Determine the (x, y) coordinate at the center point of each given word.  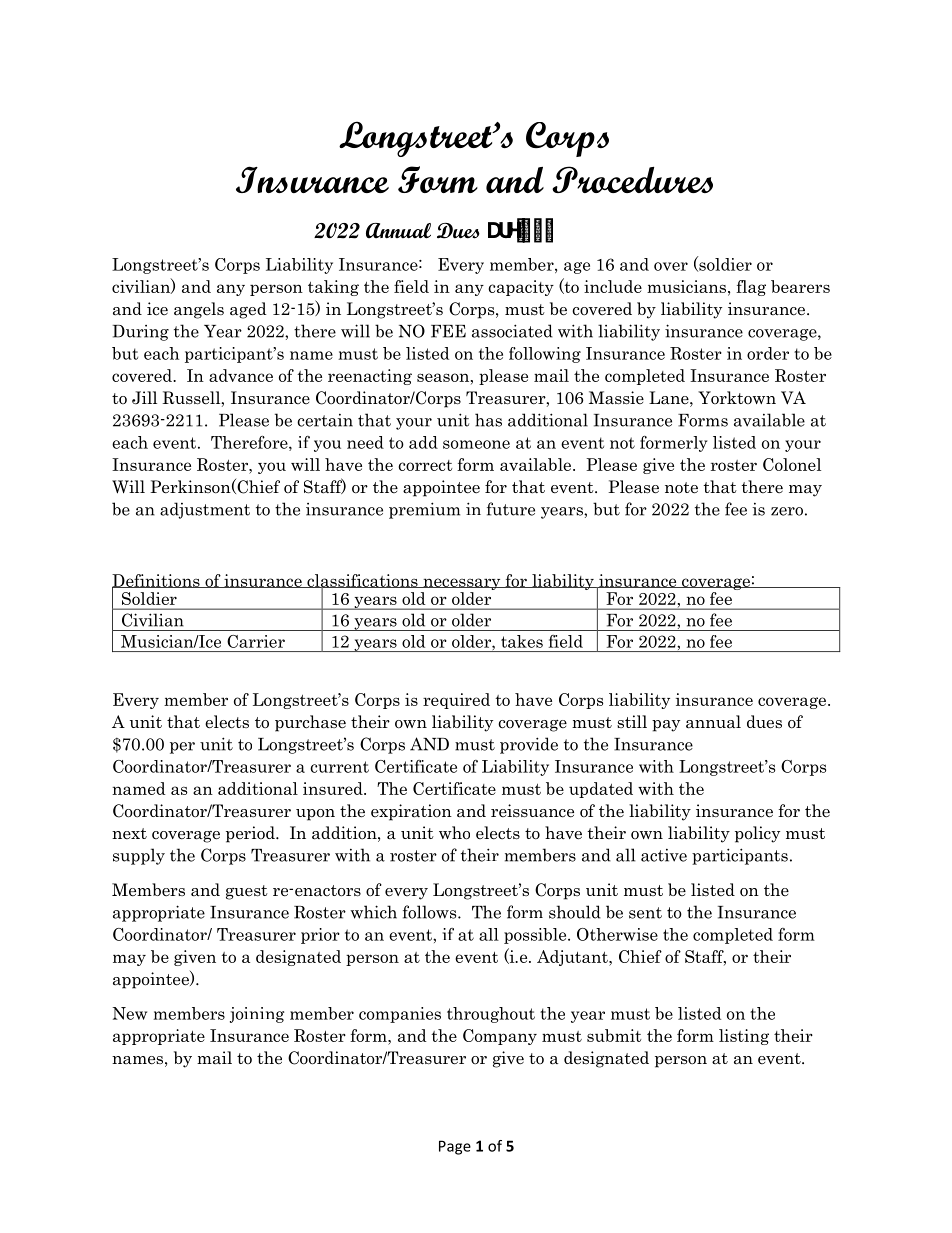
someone (476, 444)
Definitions (157, 581)
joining (257, 1015)
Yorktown (737, 397)
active (664, 855)
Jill (144, 398)
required (456, 701)
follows (431, 912)
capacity (521, 288)
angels (199, 310)
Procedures (632, 179)
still (632, 721)
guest (247, 892)
